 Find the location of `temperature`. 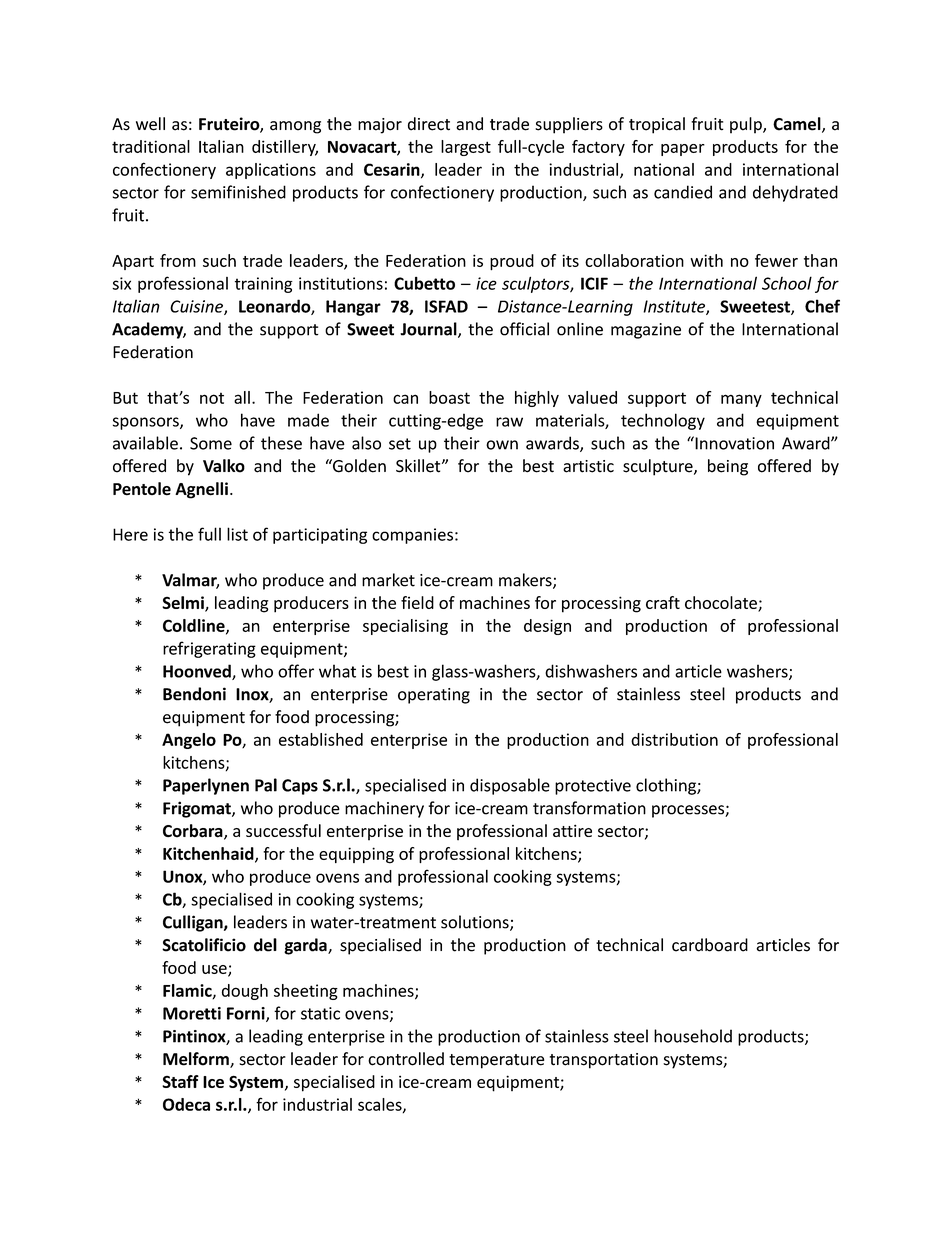

temperature is located at coordinates (496, 1061).
